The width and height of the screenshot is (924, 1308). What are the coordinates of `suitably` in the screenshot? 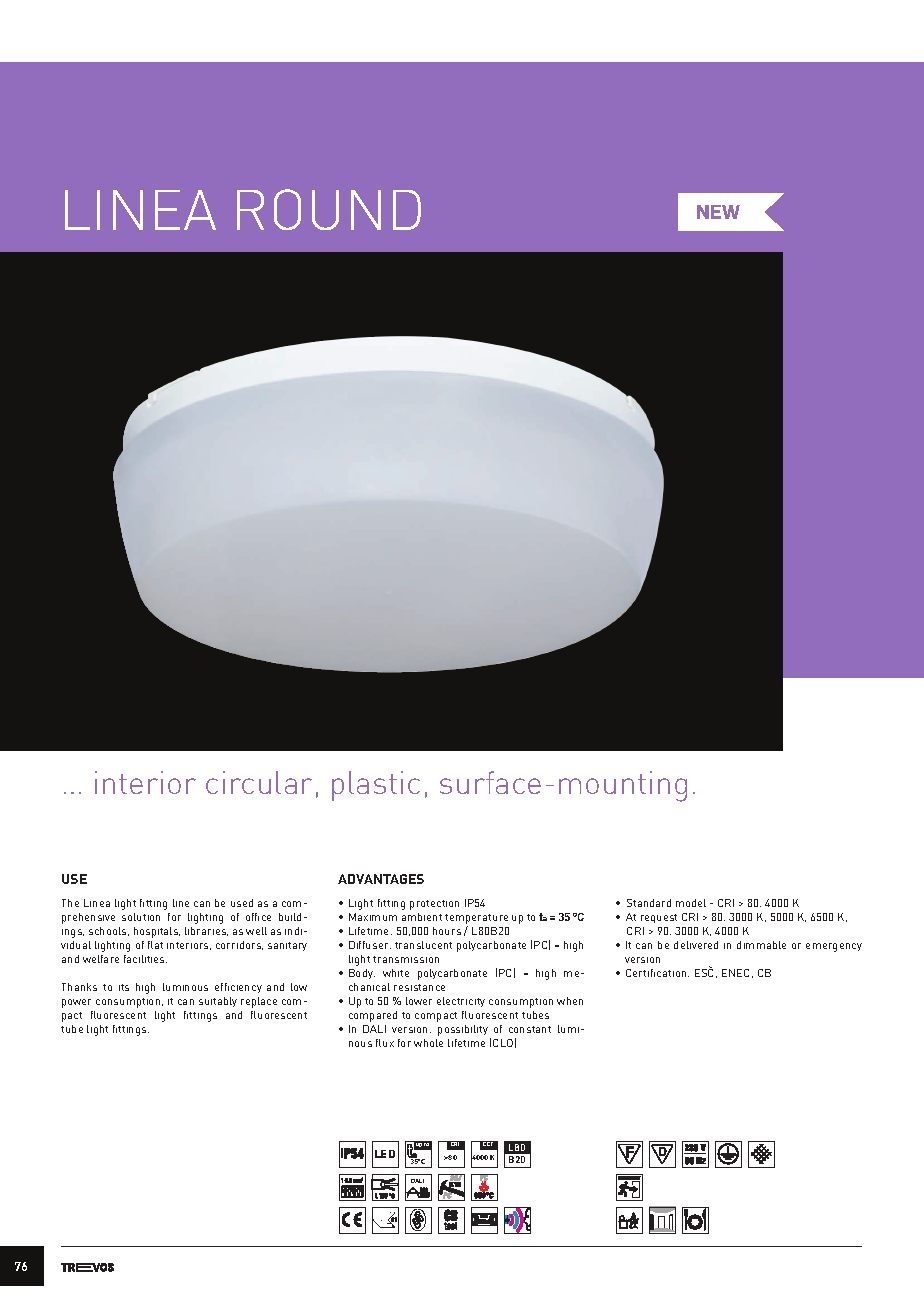 It's located at (218, 1002).
